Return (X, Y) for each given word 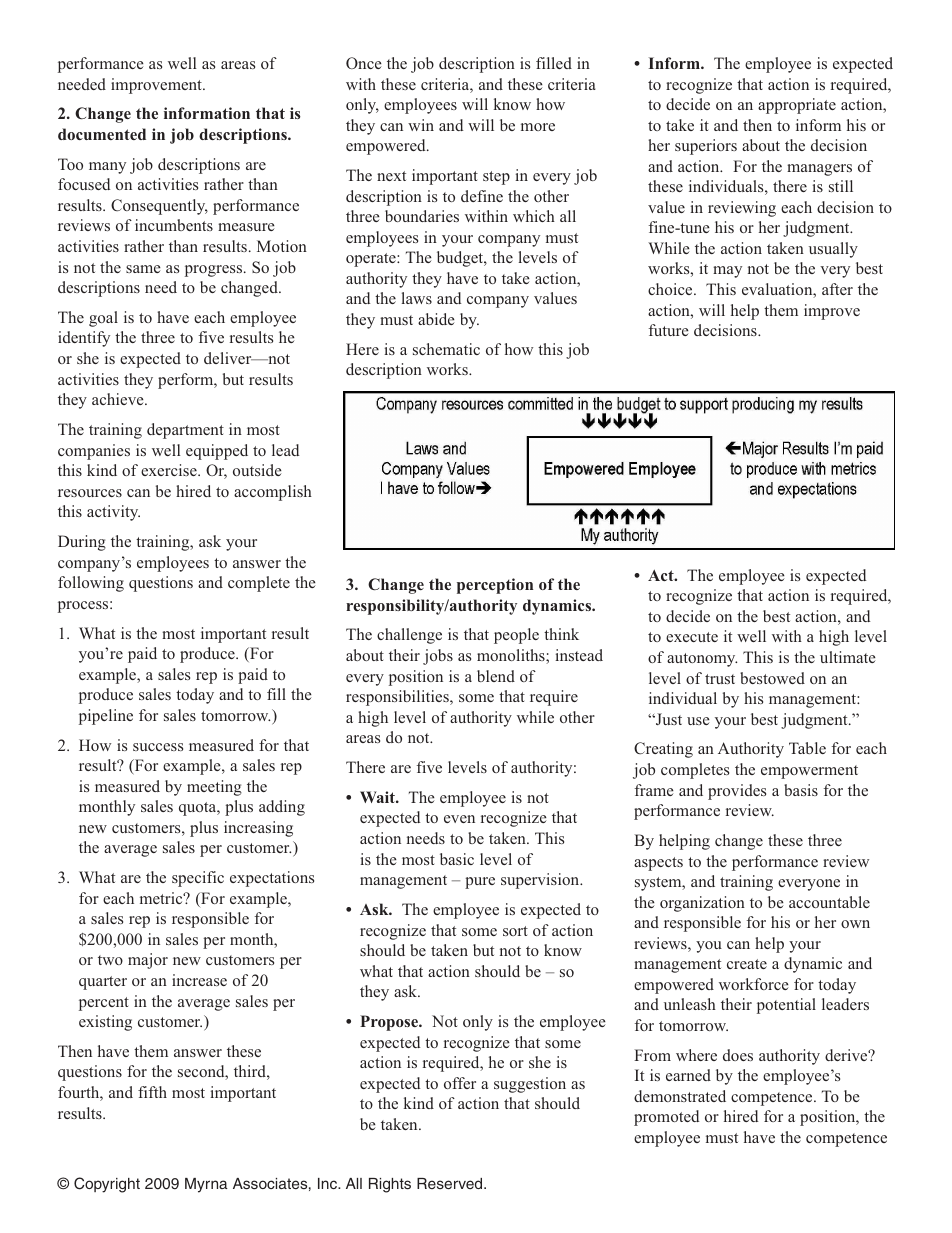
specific (198, 879)
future (669, 330)
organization (702, 904)
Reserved (451, 1183)
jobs (438, 657)
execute (692, 637)
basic (457, 859)
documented (102, 134)
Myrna (206, 1185)
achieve (119, 399)
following (91, 584)
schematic (446, 349)
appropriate (797, 106)
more (538, 127)
